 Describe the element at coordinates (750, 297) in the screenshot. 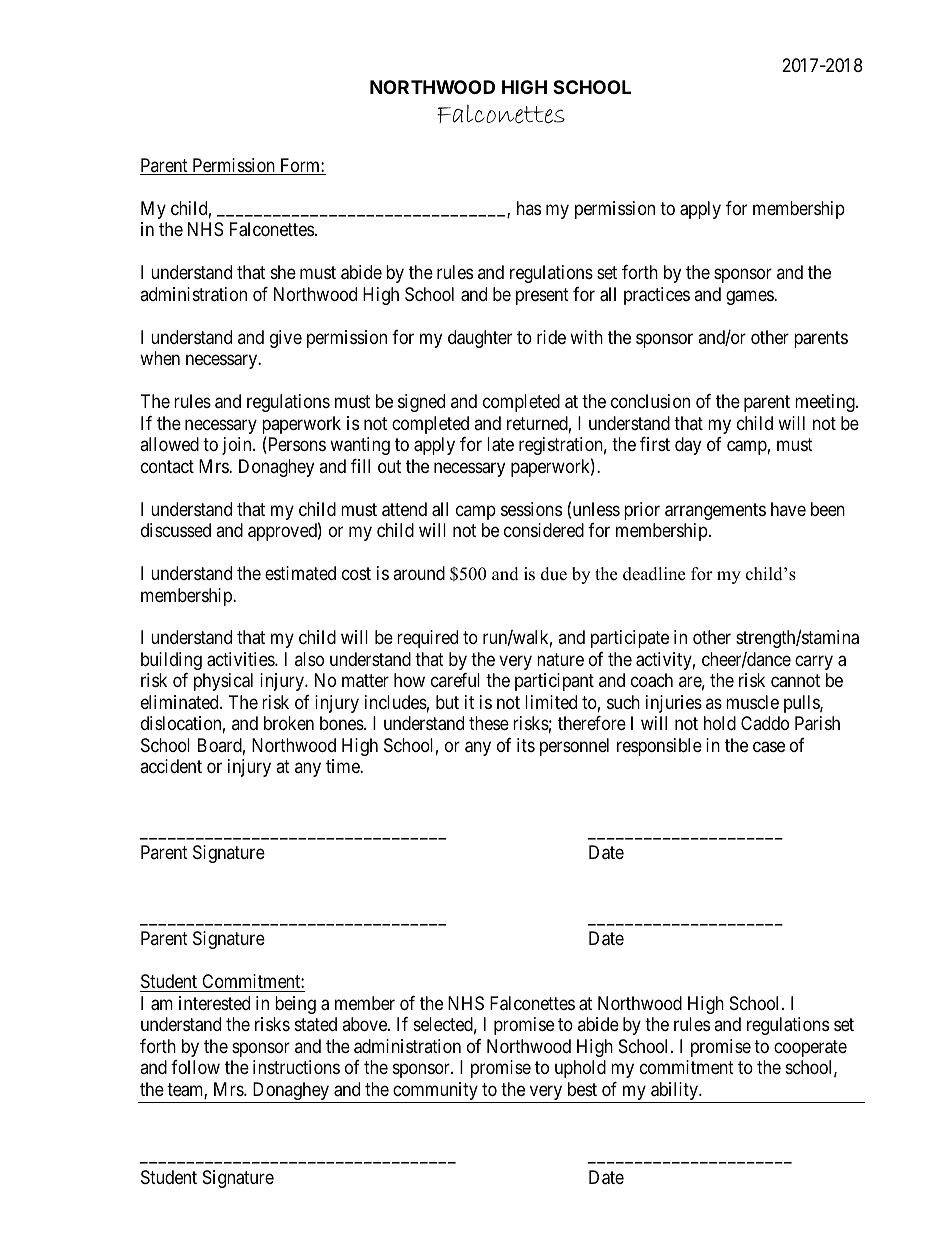

I see `games` at that location.
